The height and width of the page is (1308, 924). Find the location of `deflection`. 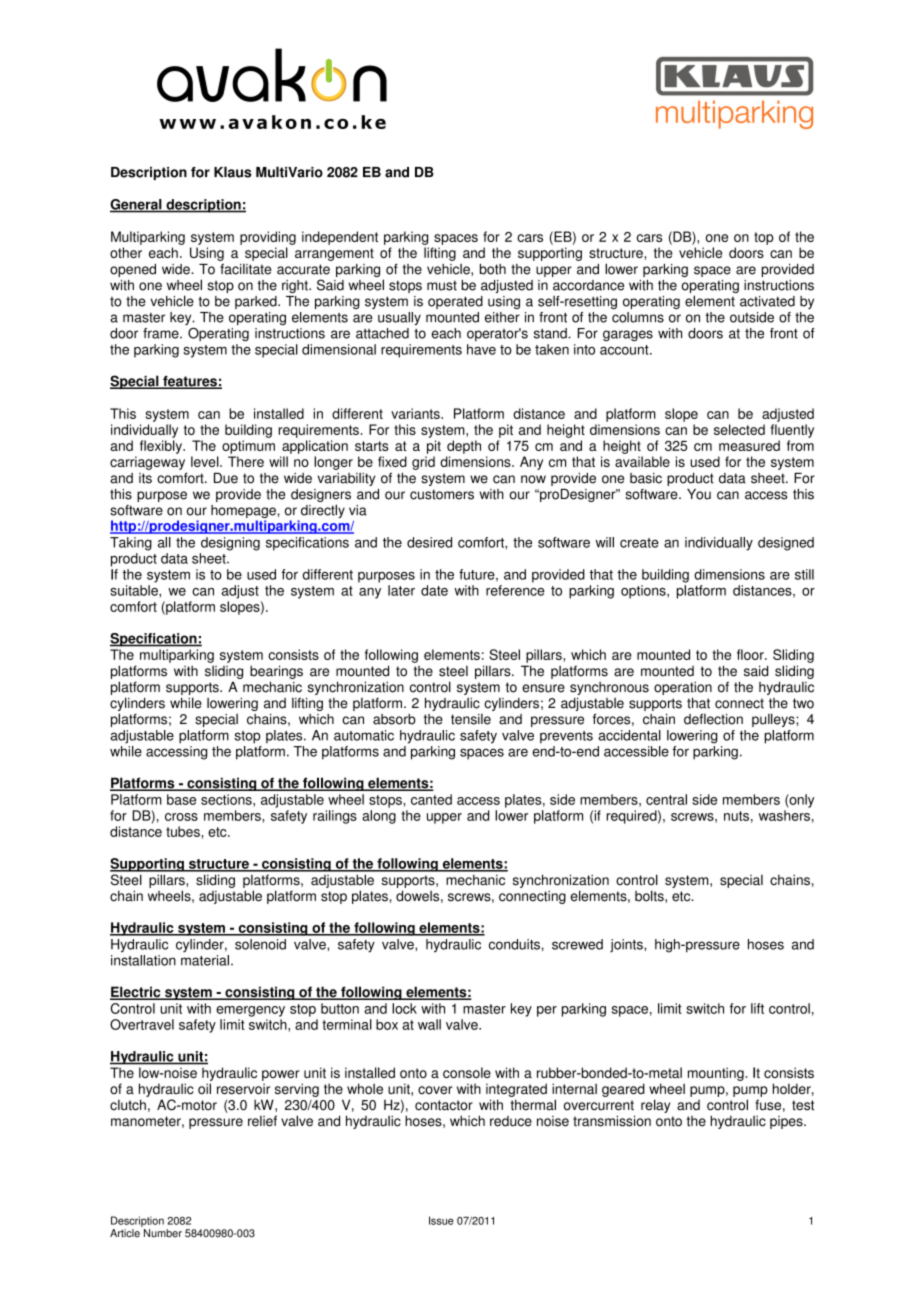

deflection is located at coordinates (713, 719).
